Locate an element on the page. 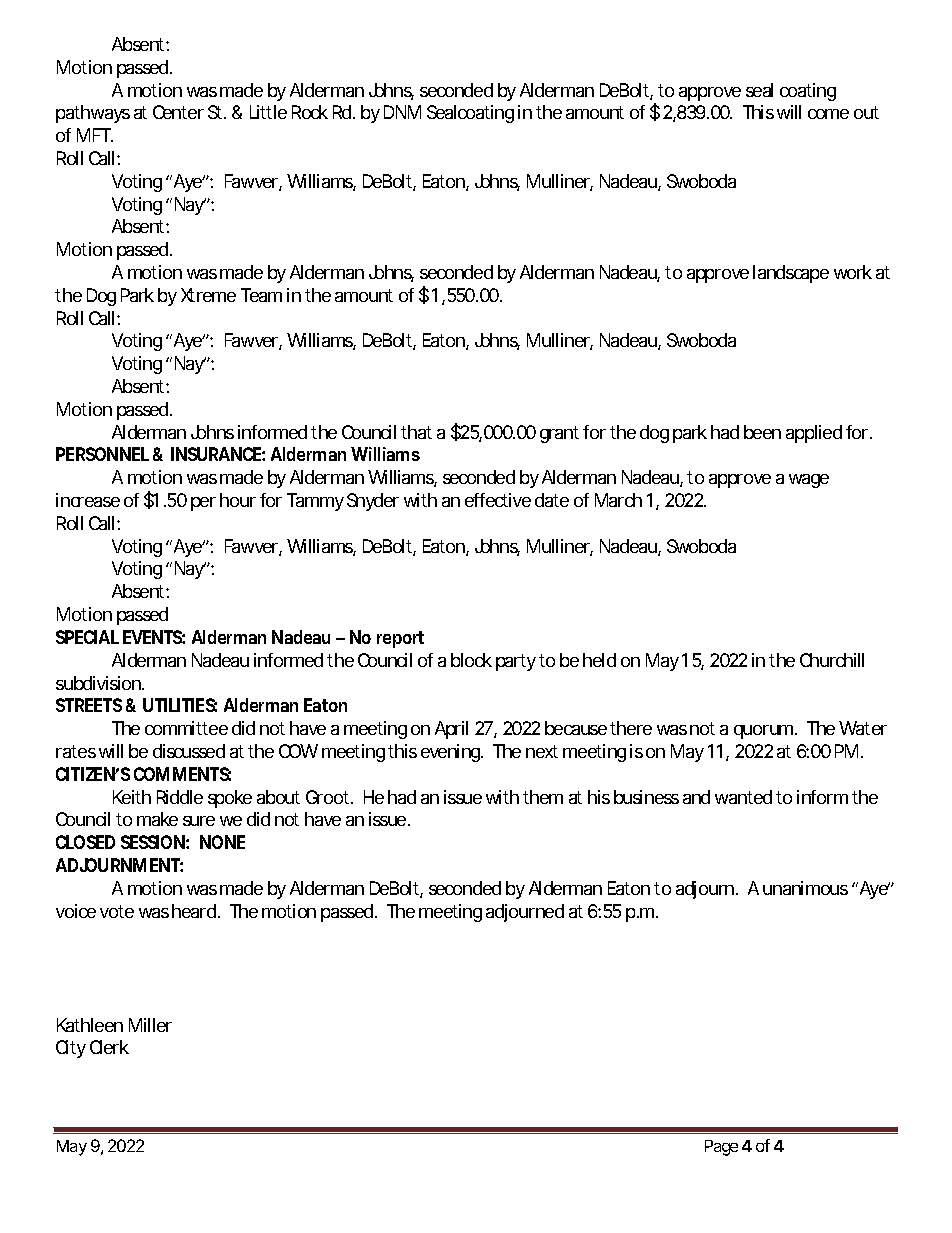 The height and width of the image is (1233, 952). come is located at coordinates (828, 114).
